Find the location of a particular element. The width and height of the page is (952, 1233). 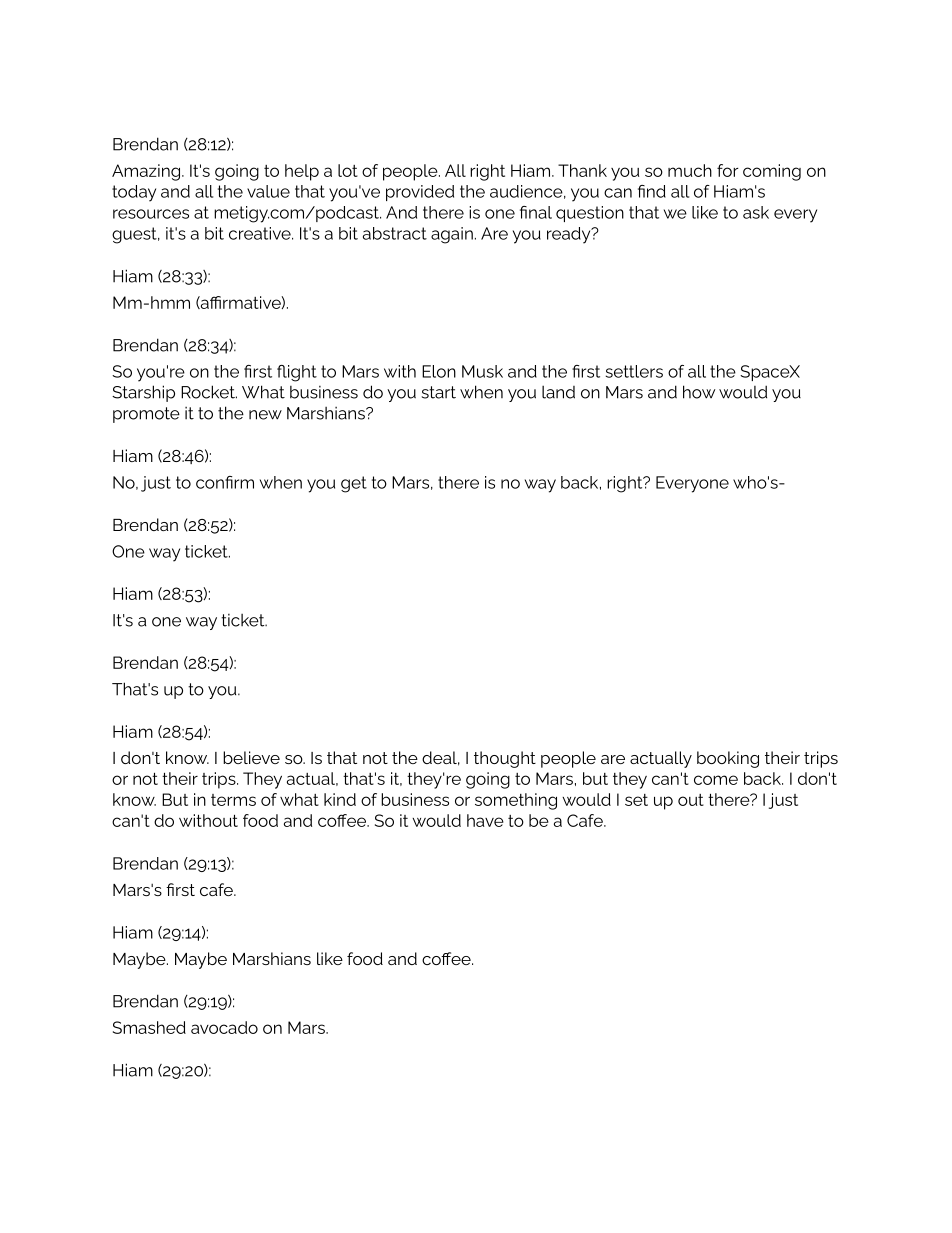

terms is located at coordinates (233, 800).
